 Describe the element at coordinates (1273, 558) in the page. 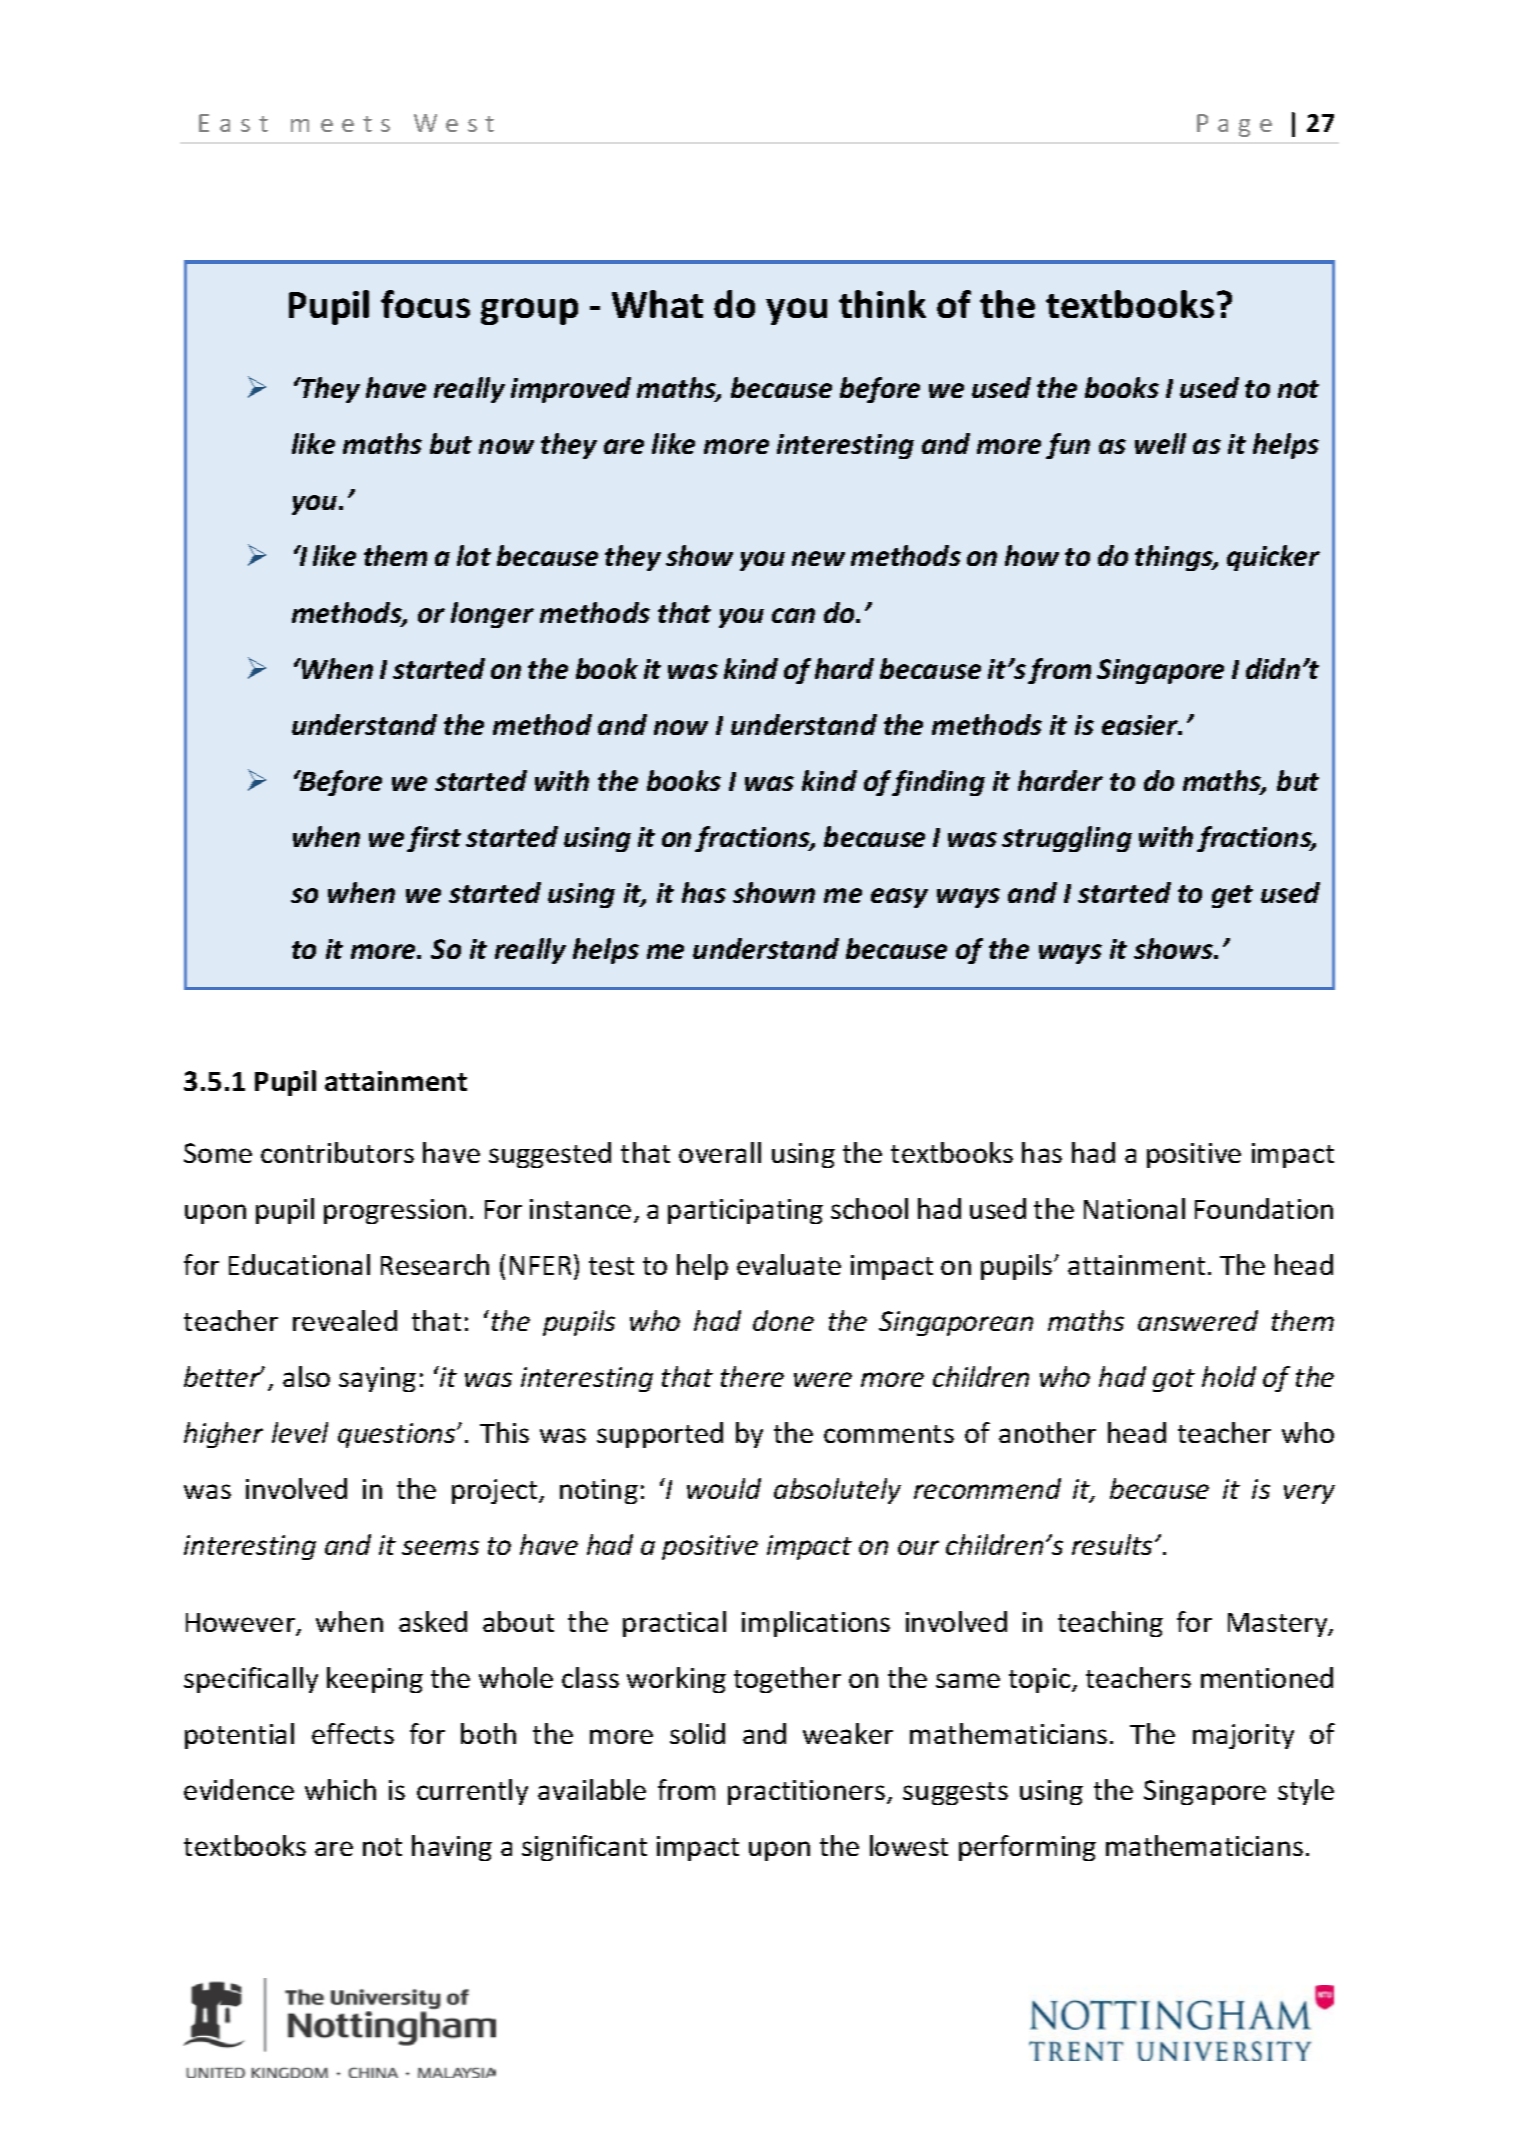

I see `quicker` at that location.
